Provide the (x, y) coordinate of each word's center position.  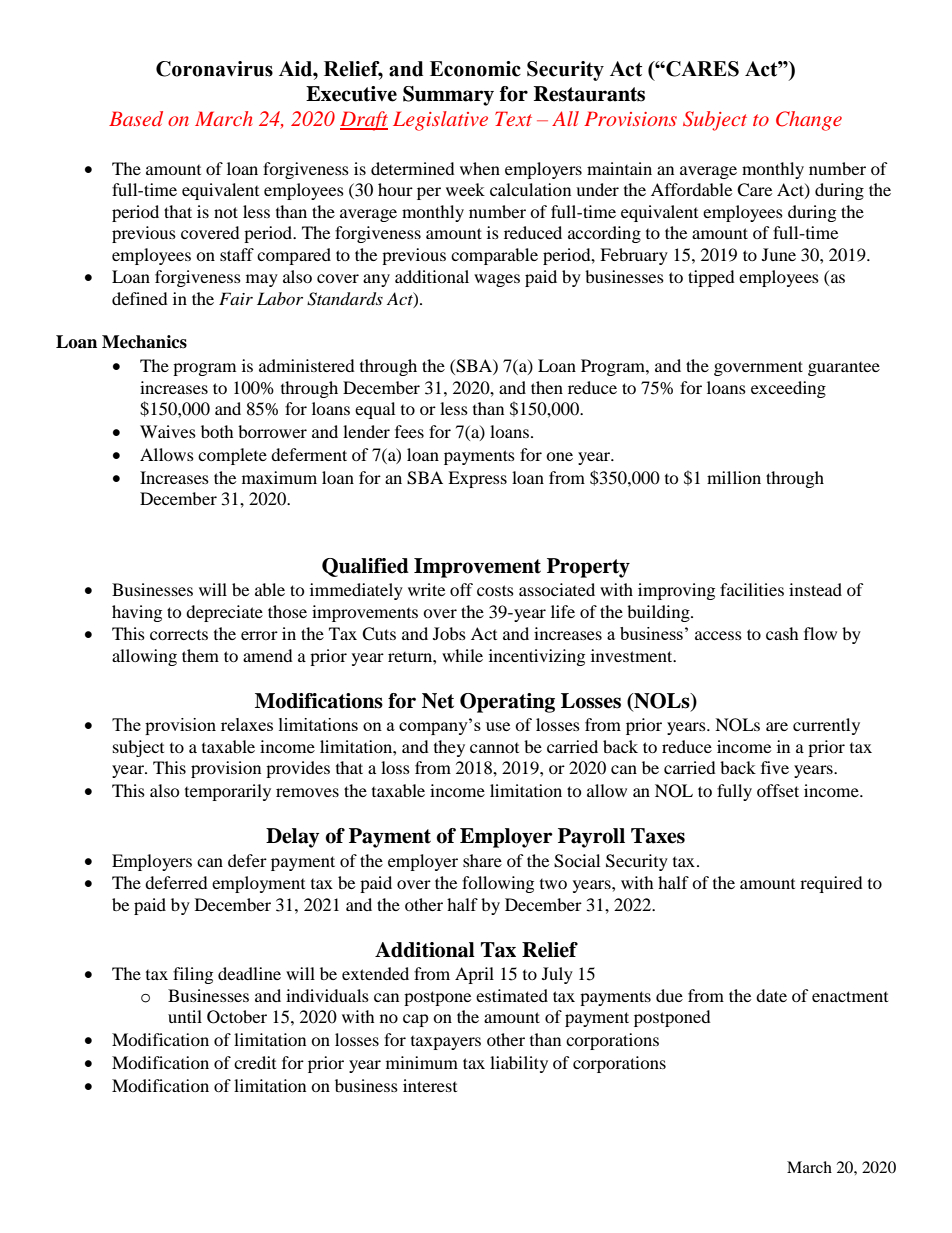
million (734, 477)
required (831, 884)
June (779, 254)
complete (232, 456)
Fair (236, 298)
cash (782, 633)
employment (258, 884)
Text (513, 118)
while (462, 655)
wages (497, 280)
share (482, 860)
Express (477, 479)
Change (809, 121)
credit (255, 1062)
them (200, 655)
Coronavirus (214, 69)
